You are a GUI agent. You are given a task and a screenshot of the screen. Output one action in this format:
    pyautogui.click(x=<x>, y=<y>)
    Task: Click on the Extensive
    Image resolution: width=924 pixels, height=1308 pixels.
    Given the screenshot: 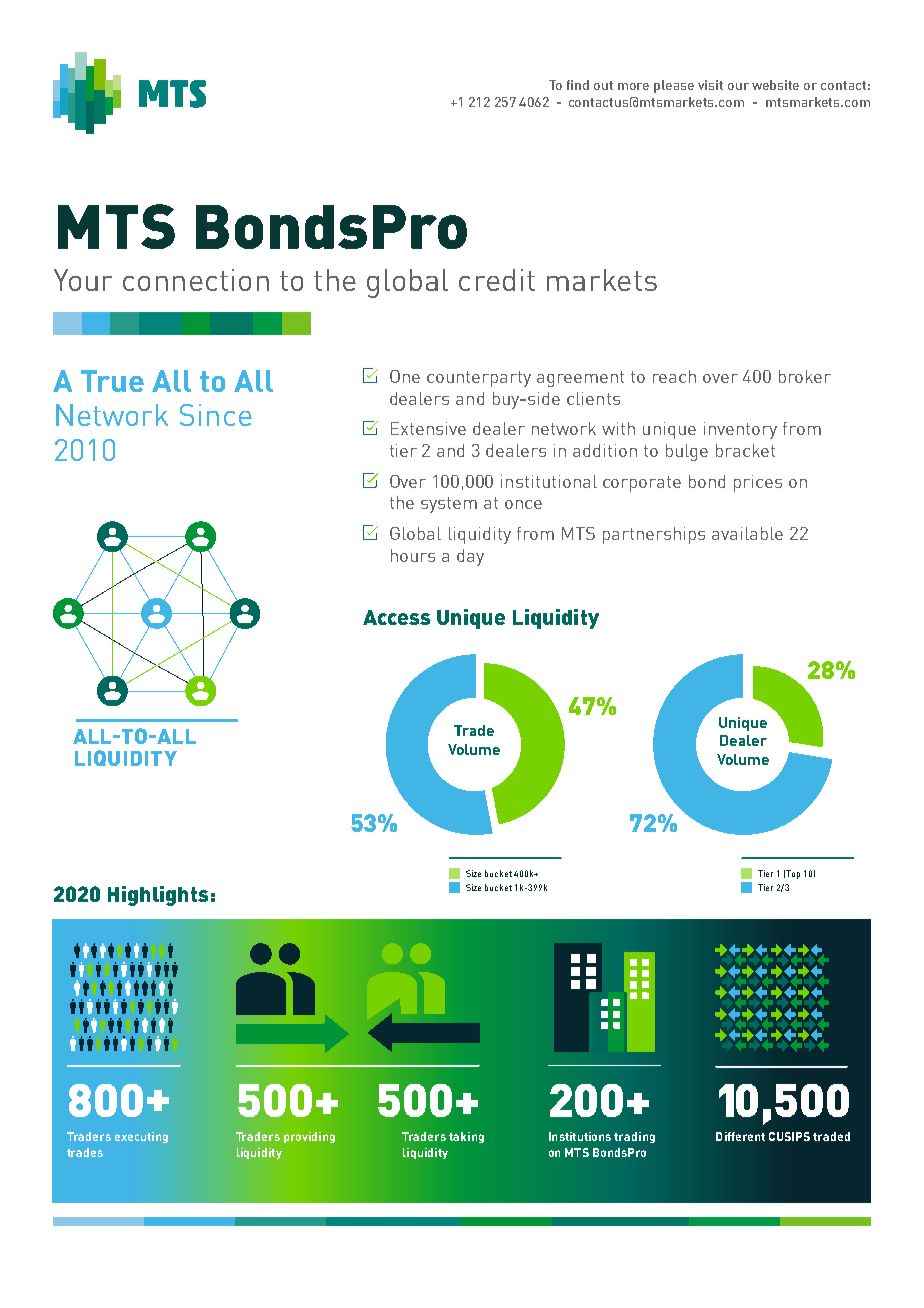 What is the action you would take?
    pyautogui.click(x=428, y=428)
